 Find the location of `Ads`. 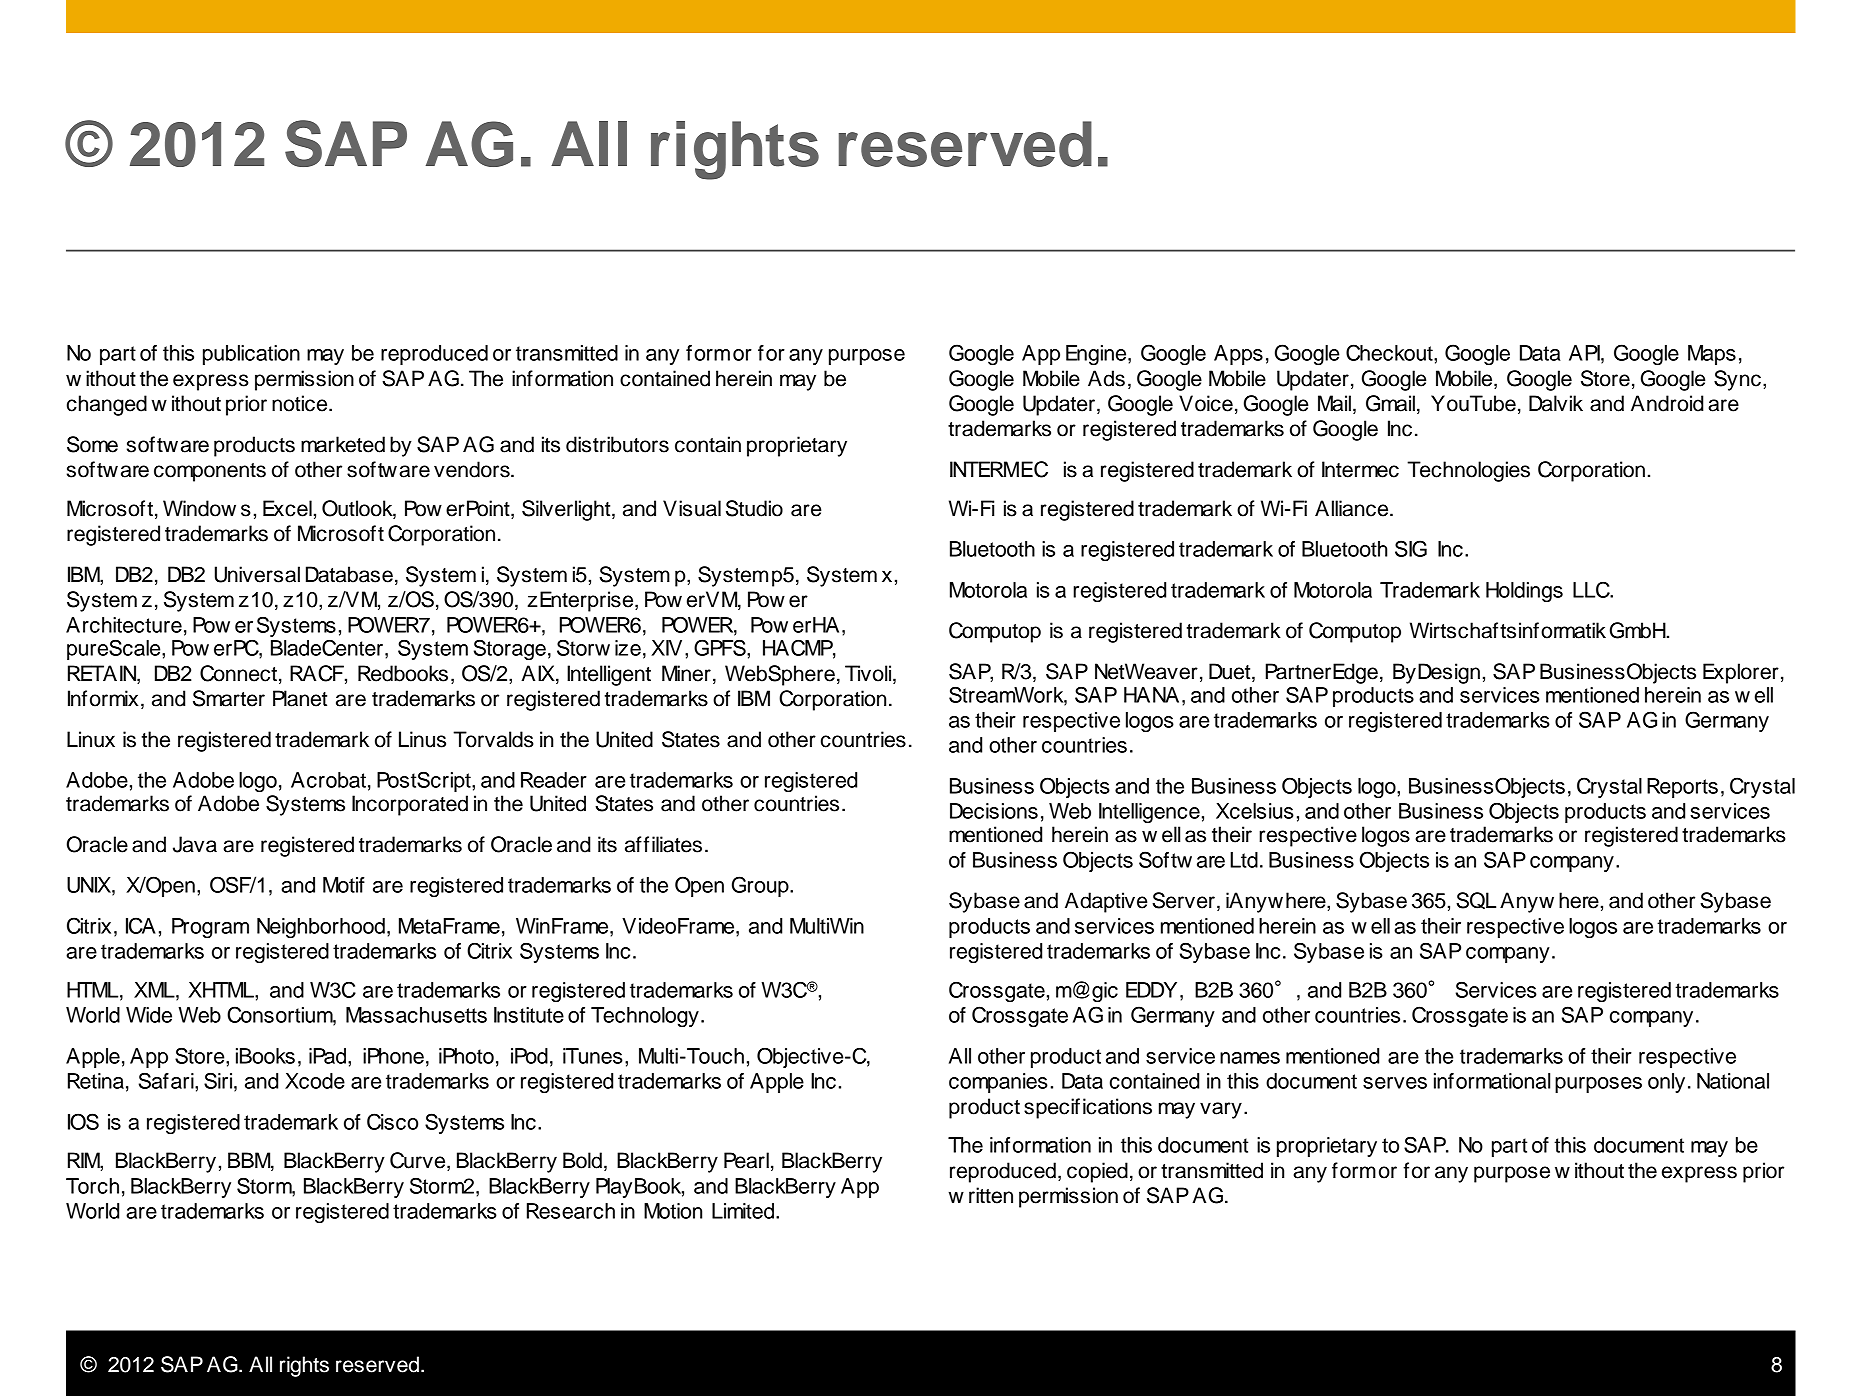

Ads is located at coordinates (1106, 378).
